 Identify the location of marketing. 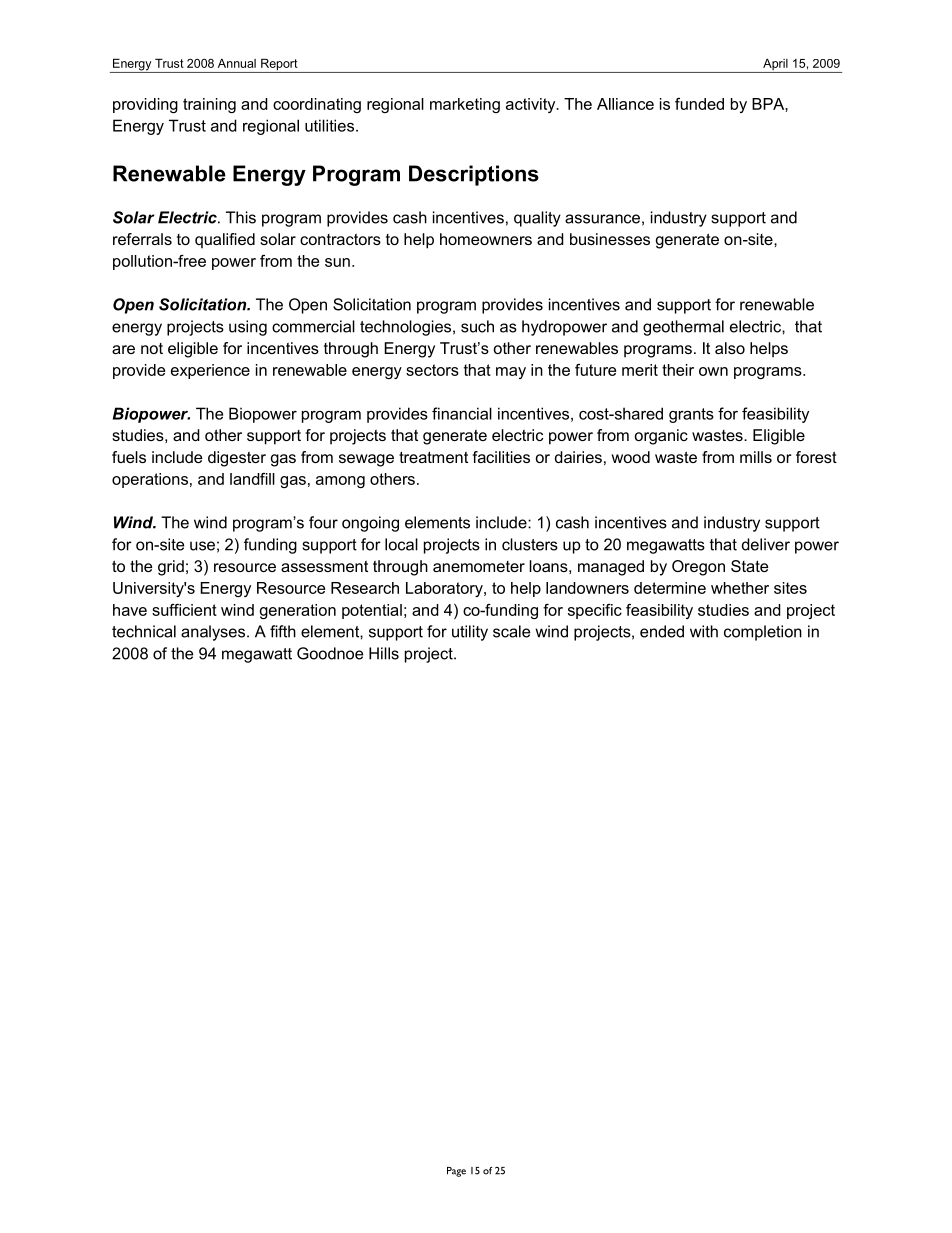
(465, 105).
